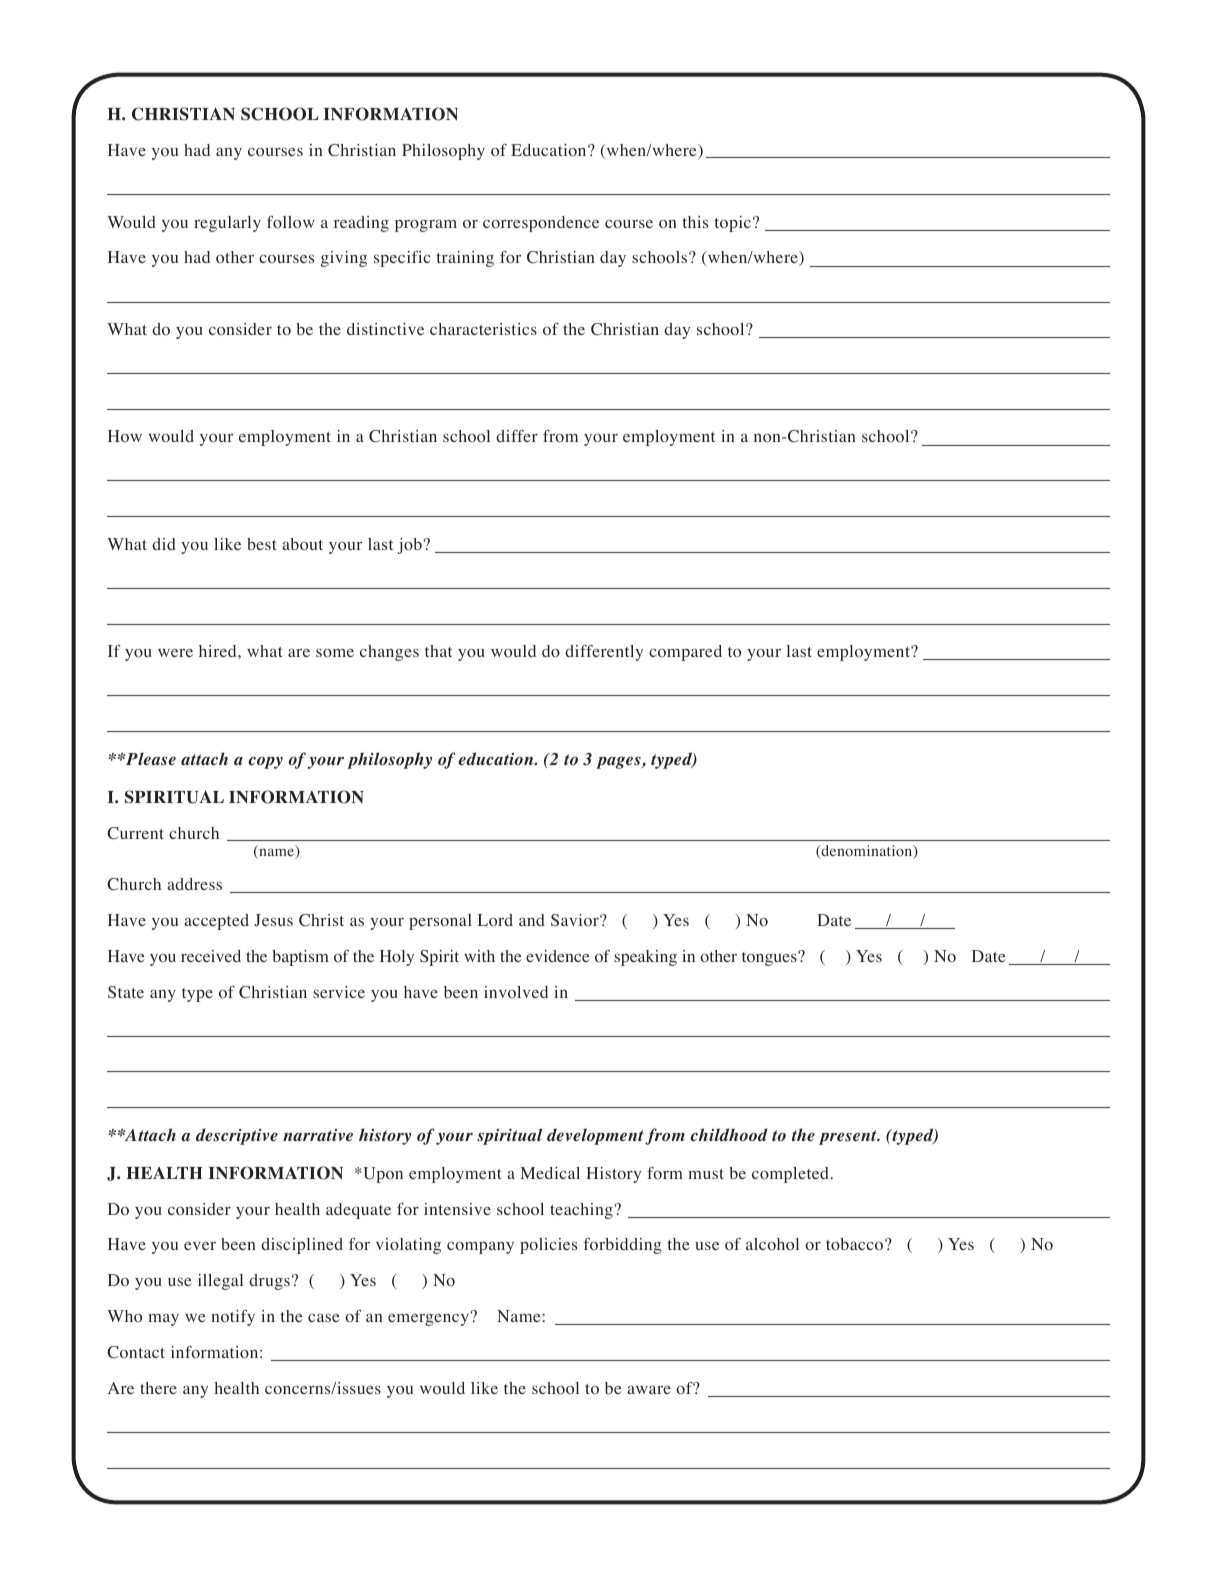 The height and width of the screenshot is (1575, 1217). Describe the element at coordinates (649, 1389) in the screenshot. I see `aware` at that location.
